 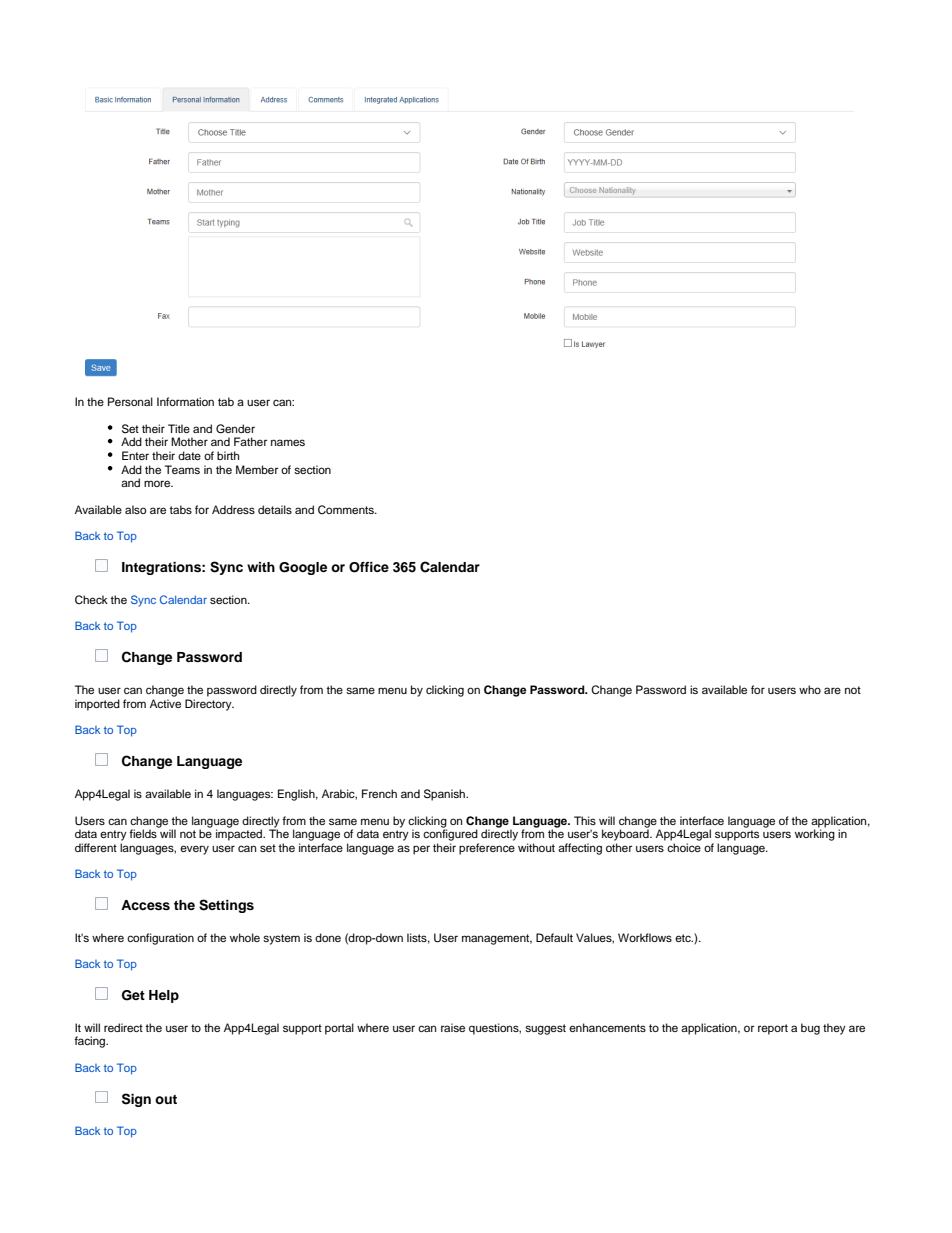 What do you see at coordinates (497, 939) in the screenshot?
I see `management` at bounding box center [497, 939].
